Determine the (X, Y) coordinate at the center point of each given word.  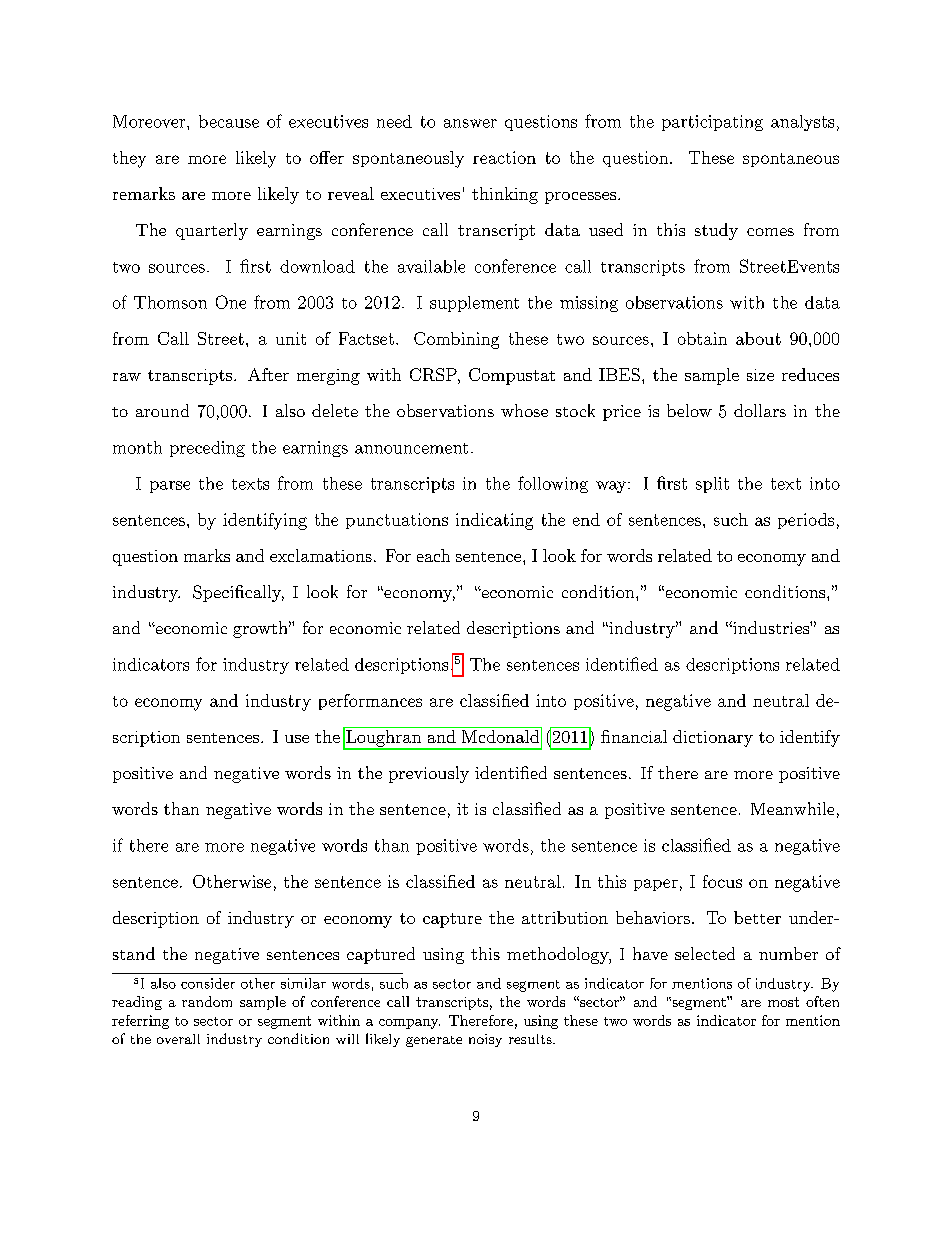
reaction (504, 157)
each (433, 555)
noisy (485, 1040)
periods (806, 521)
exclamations (321, 555)
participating (712, 123)
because (229, 121)
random (207, 1001)
